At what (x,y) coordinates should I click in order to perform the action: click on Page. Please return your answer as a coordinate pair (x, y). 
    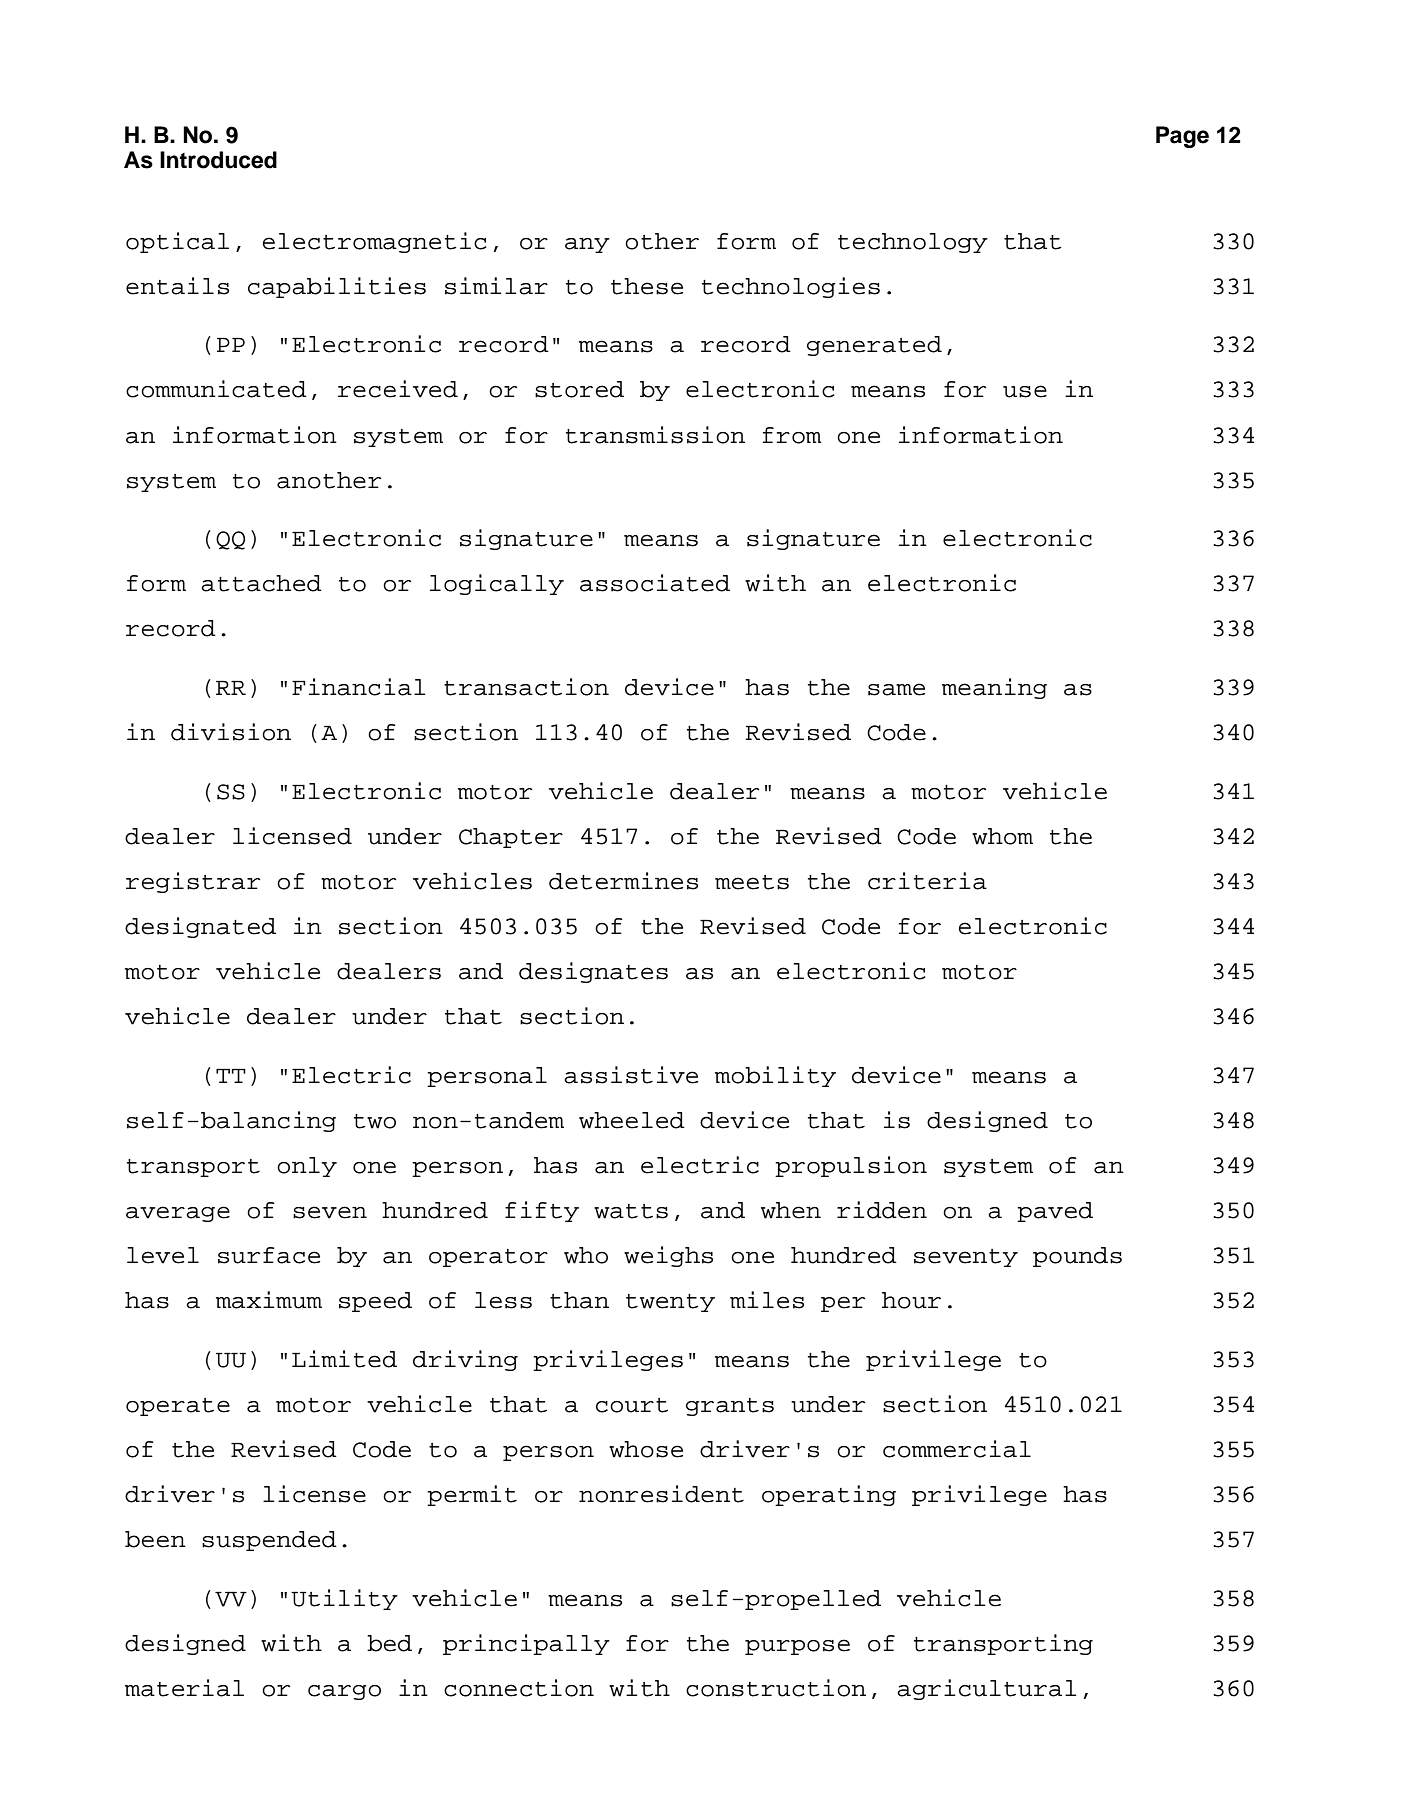
    Looking at the image, I should click on (1182, 137).
